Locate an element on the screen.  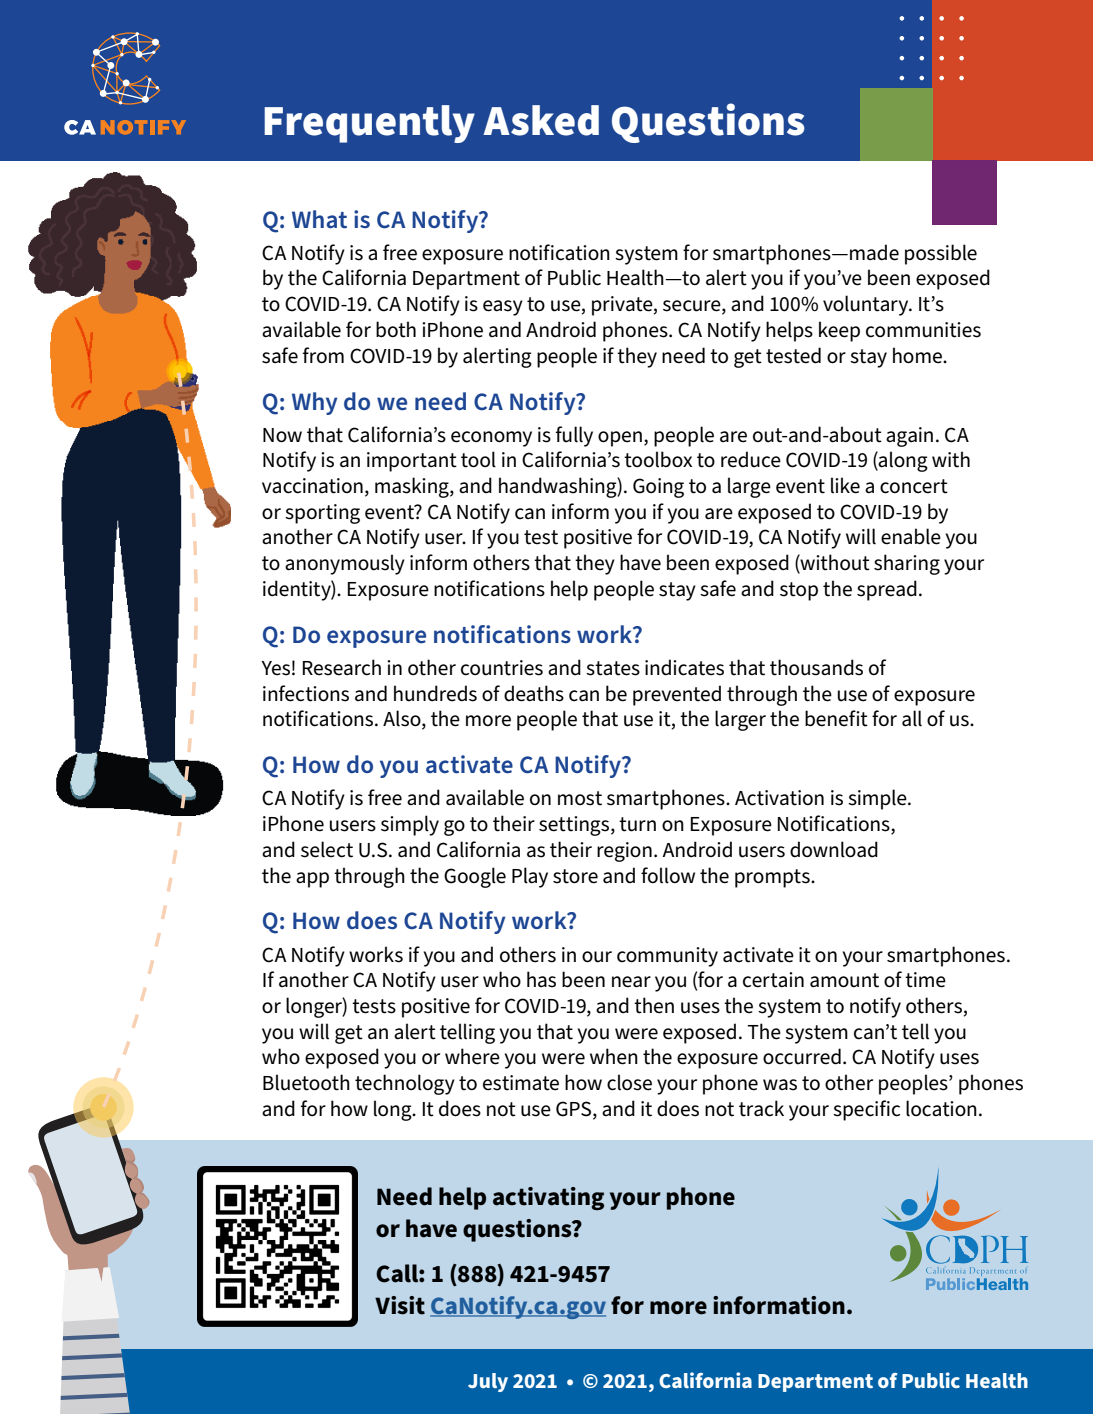
Visit is located at coordinates (400, 1305).
